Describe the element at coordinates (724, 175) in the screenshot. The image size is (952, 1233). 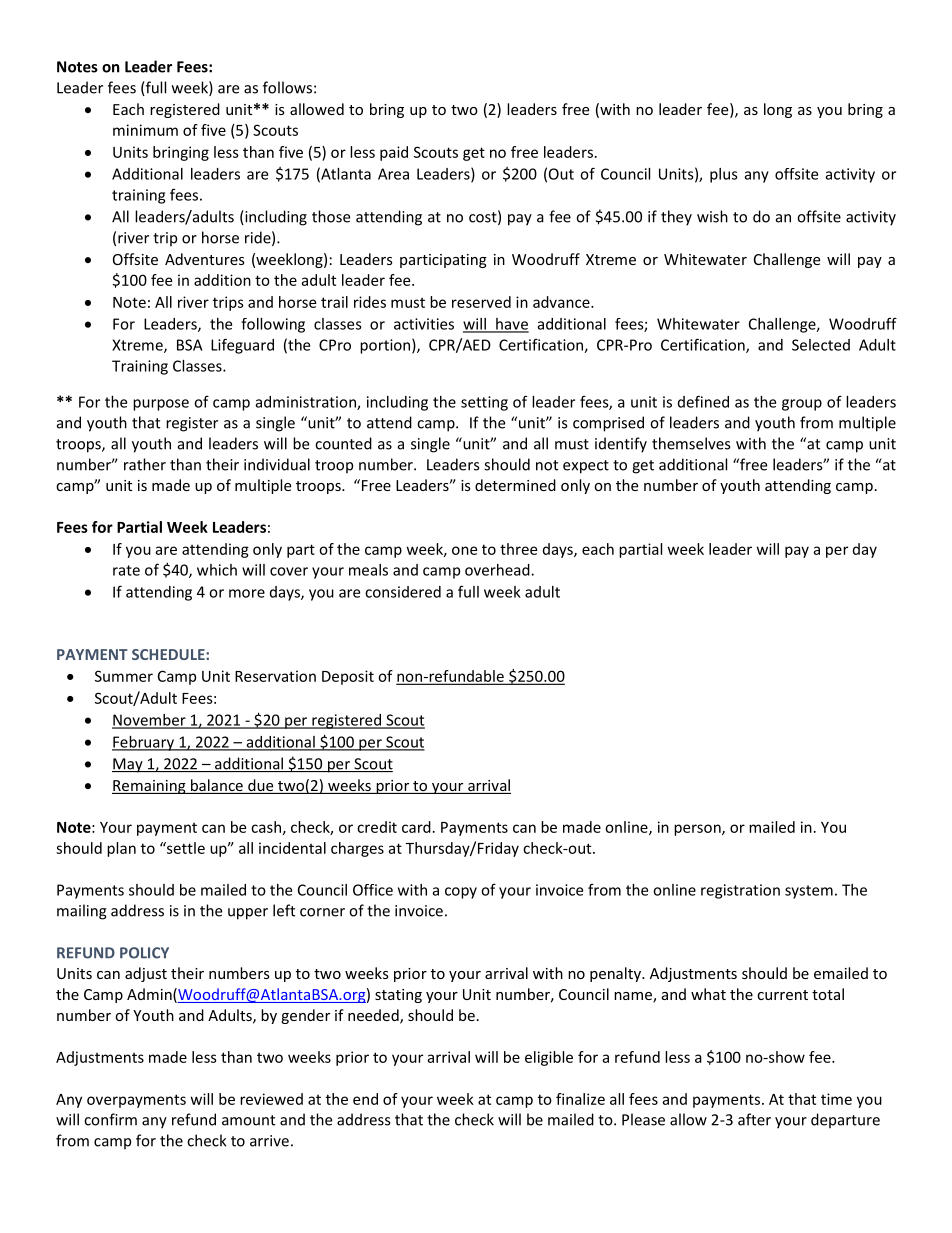
I see `plus` at that location.
